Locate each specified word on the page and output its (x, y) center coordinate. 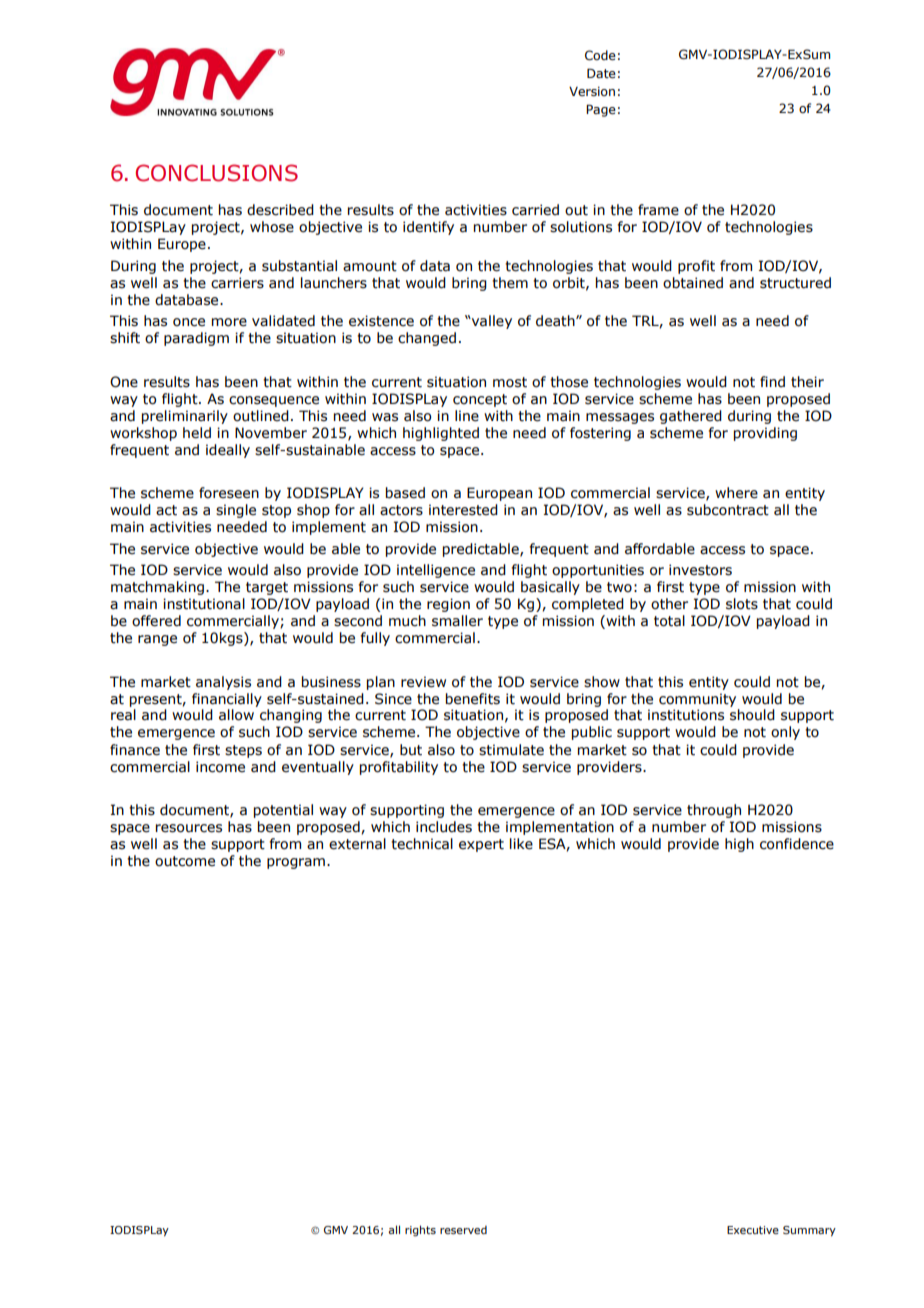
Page (601, 110)
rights (420, 1231)
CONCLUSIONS (217, 173)
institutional (204, 604)
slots (742, 604)
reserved (463, 1230)
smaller (457, 621)
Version (592, 91)
